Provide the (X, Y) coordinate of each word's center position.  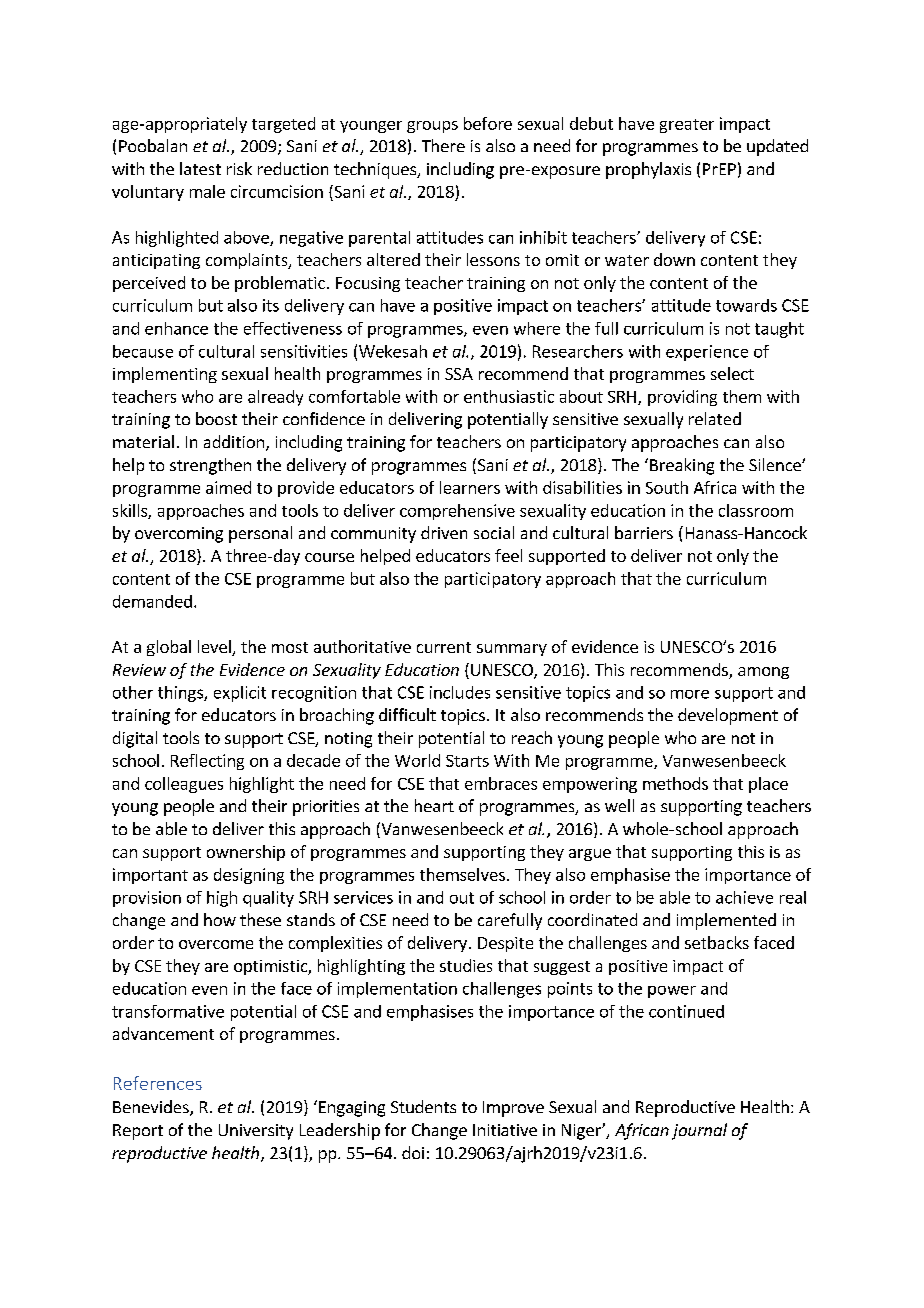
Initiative (505, 1130)
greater (687, 126)
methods (675, 783)
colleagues (184, 785)
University (256, 1132)
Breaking (682, 466)
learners (470, 487)
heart (434, 805)
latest (200, 168)
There (443, 145)
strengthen (210, 466)
